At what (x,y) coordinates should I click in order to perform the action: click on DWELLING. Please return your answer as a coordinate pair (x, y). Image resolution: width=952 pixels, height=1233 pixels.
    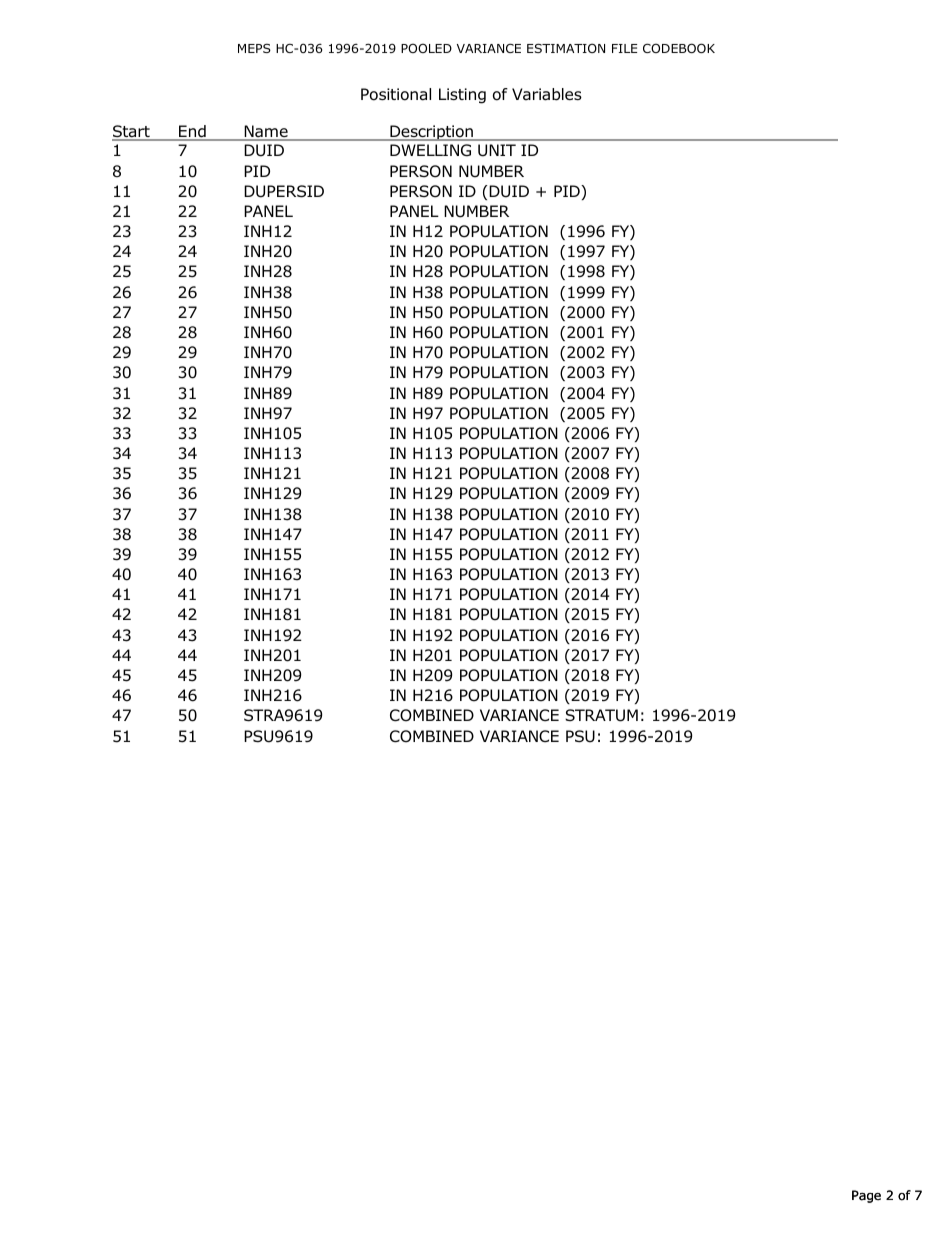
    Looking at the image, I should click on (430, 150).
